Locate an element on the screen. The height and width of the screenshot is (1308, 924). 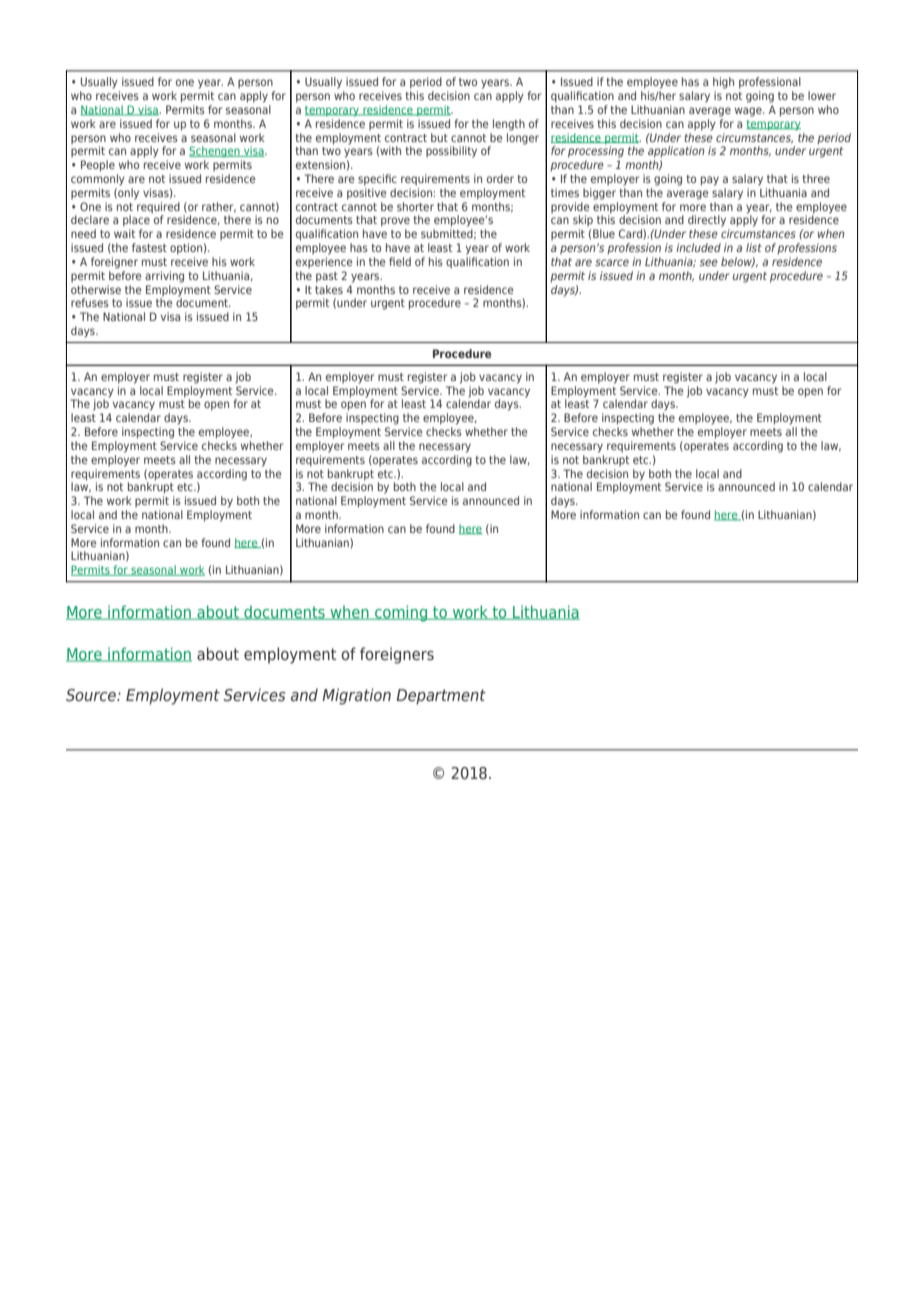
fastest is located at coordinates (149, 247).
